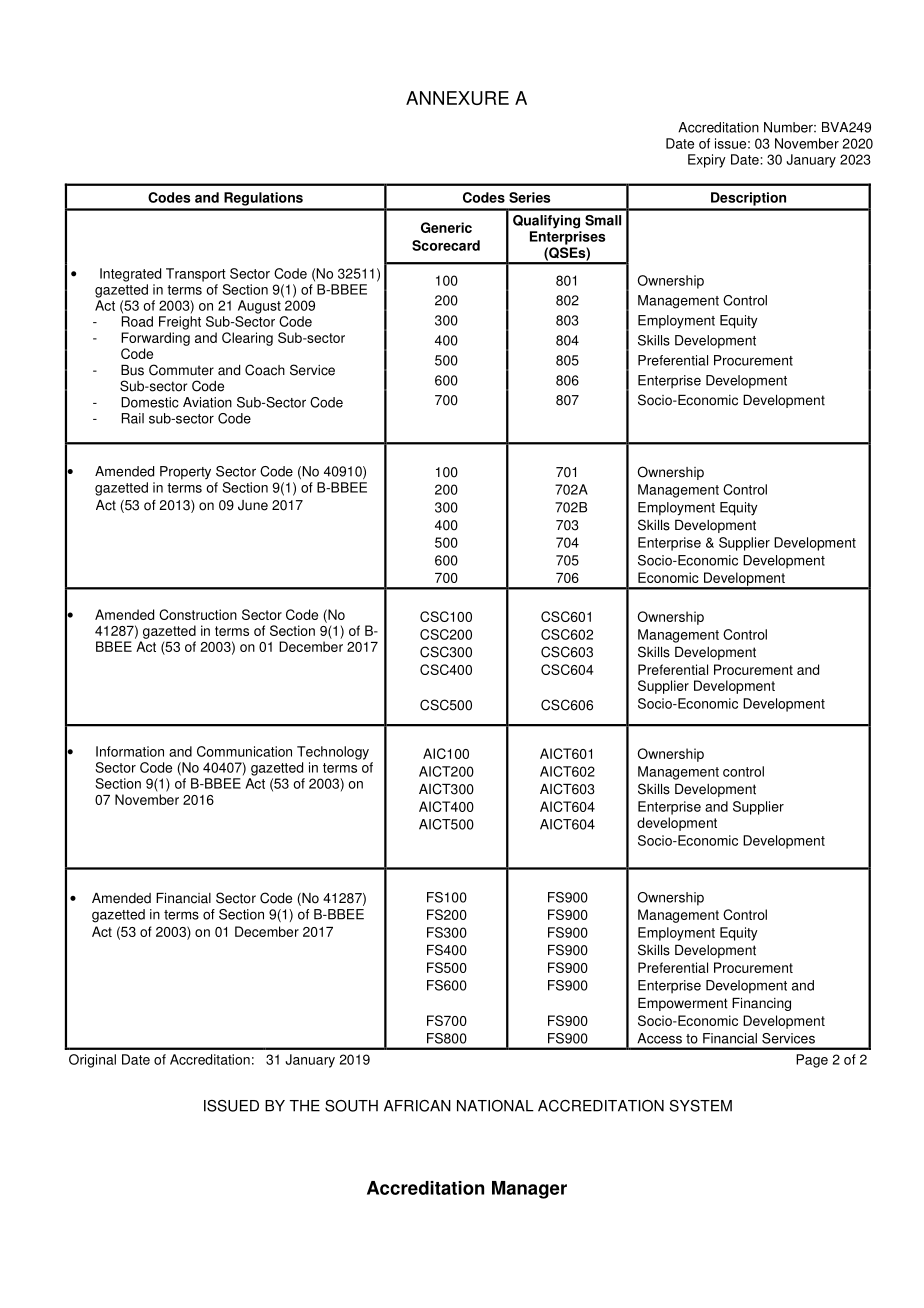 Image resolution: width=924 pixels, height=1308 pixels. What do you see at coordinates (707, 161) in the screenshot?
I see `Expiry` at bounding box center [707, 161].
